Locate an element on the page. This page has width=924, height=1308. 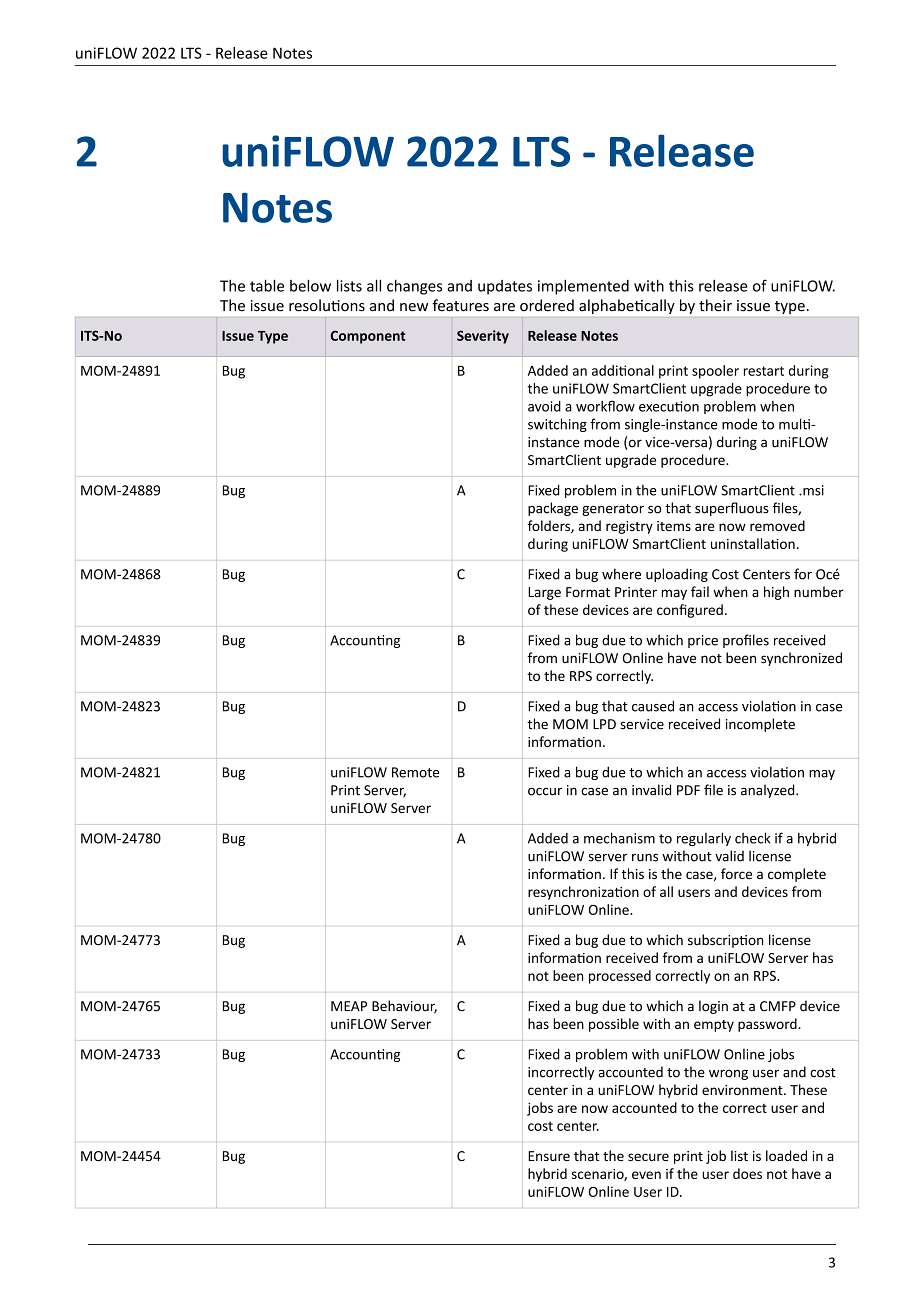
resolutions is located at coordinates (327, 305).
